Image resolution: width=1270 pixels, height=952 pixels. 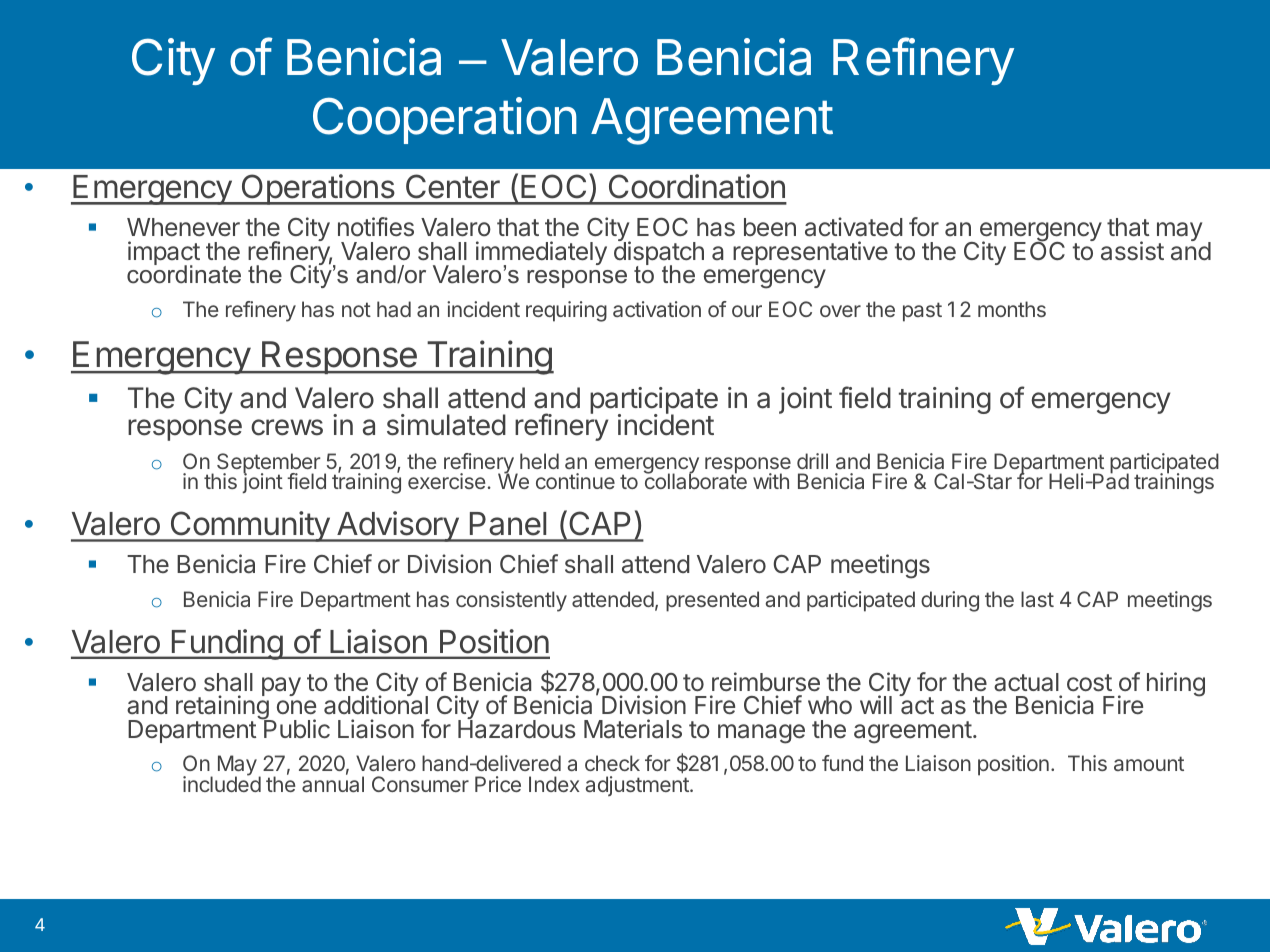 What do you see at coordinates (249, 526) in the image?
I see `Community` at bounding box center [249, 526].
